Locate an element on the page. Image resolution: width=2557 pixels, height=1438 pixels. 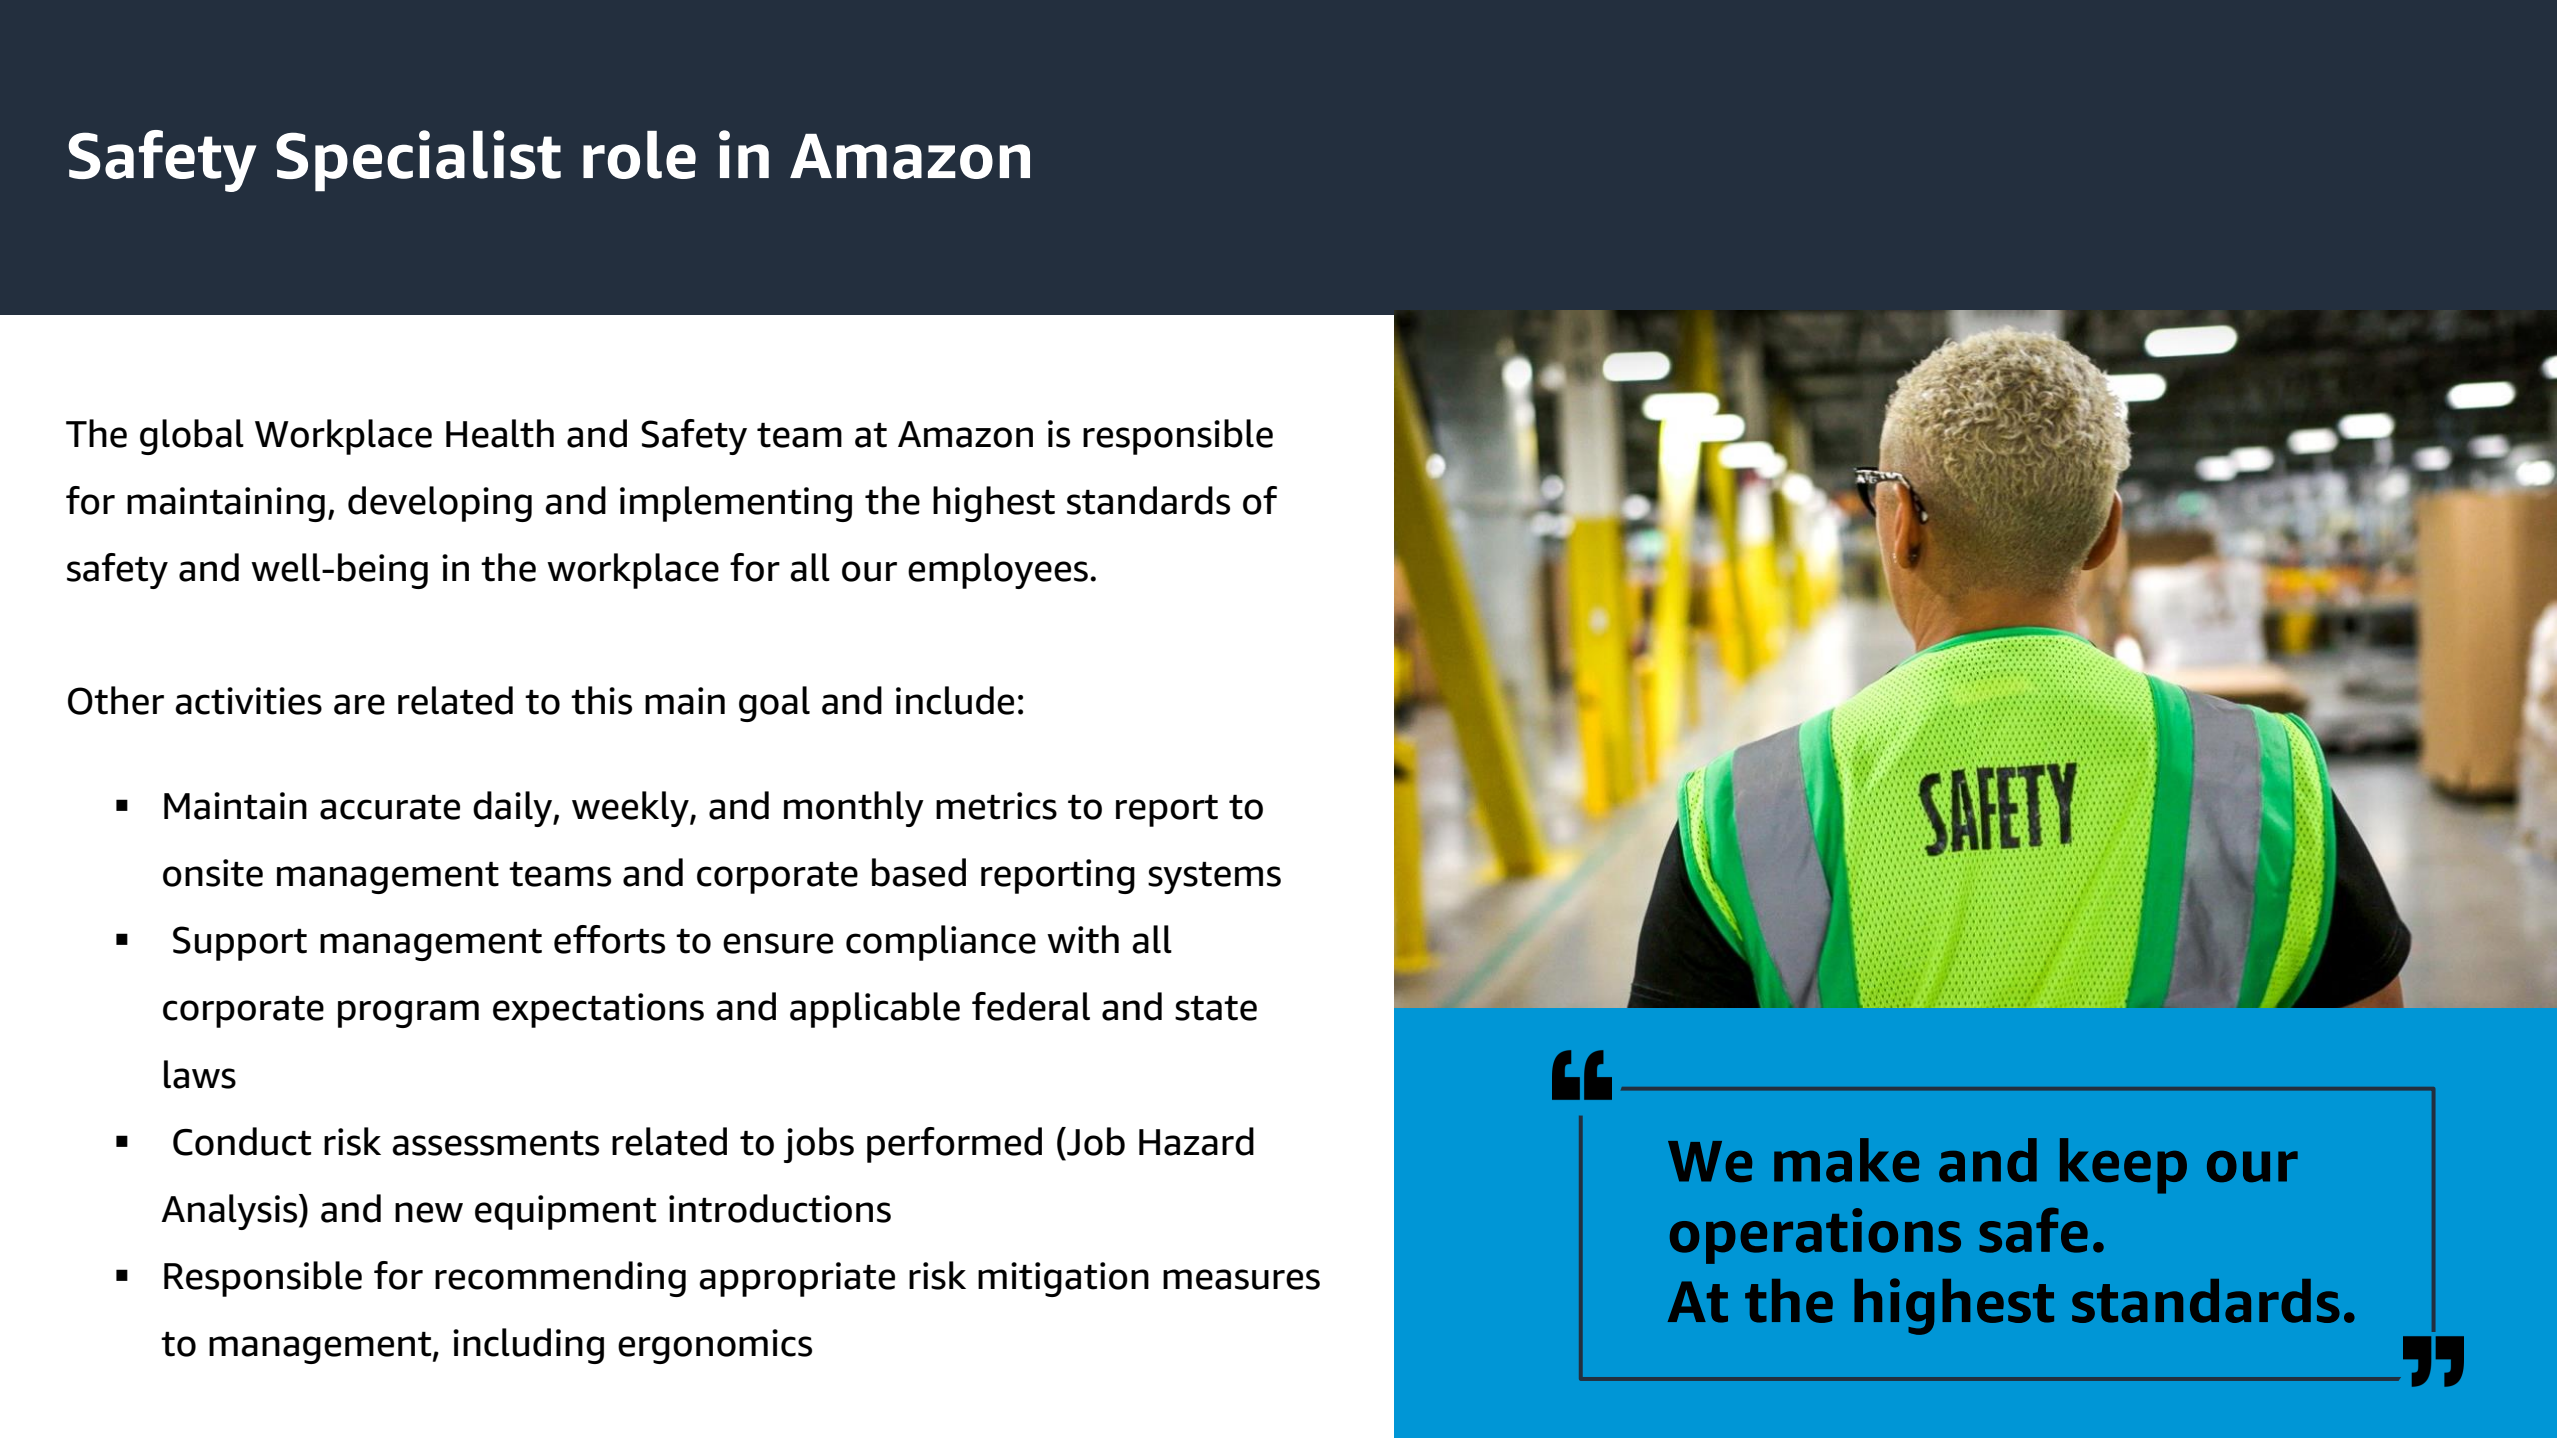
systems is located at coordinates (1214, 878).
